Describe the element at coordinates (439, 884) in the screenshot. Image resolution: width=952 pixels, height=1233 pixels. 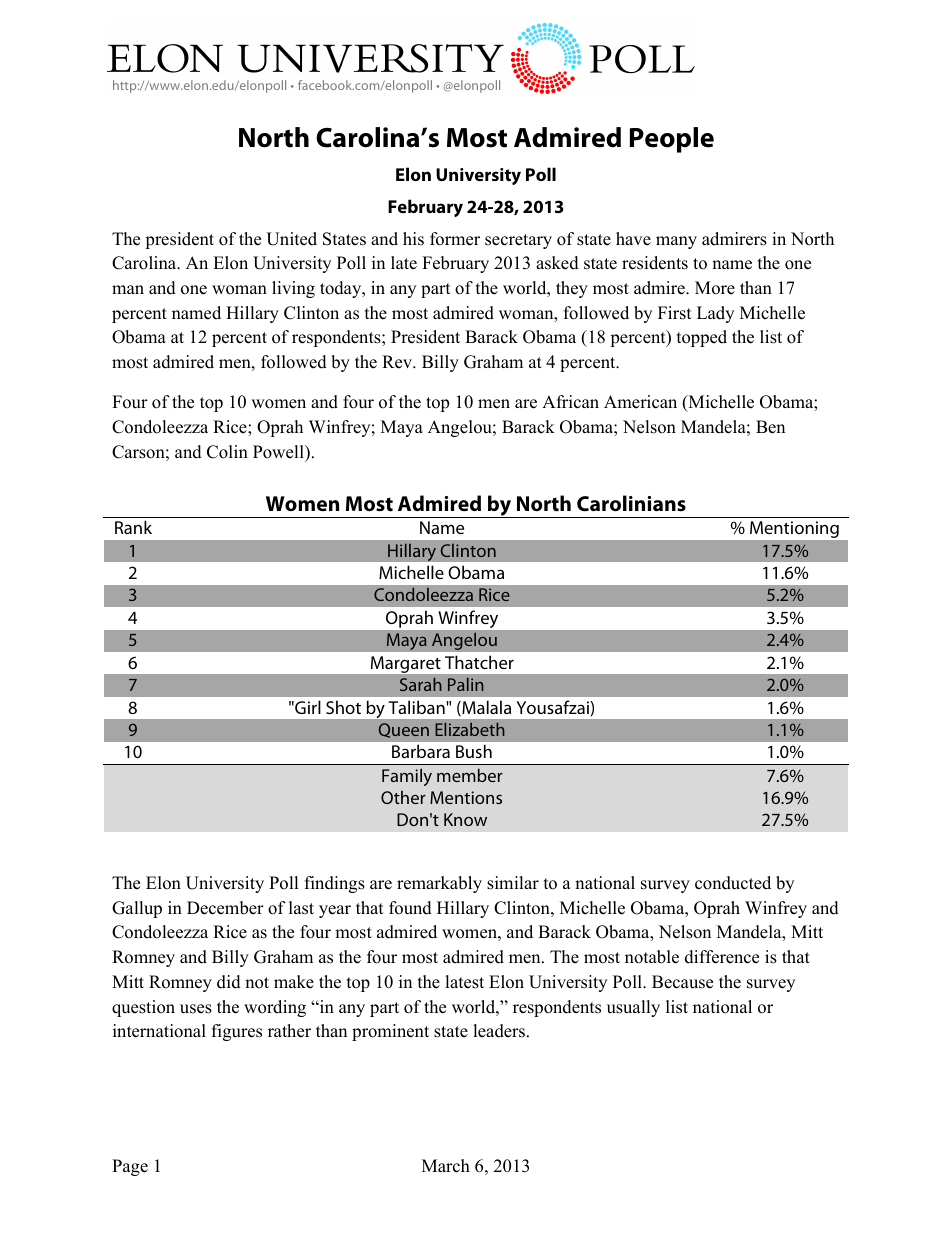
I see `remarkably` at that location.
